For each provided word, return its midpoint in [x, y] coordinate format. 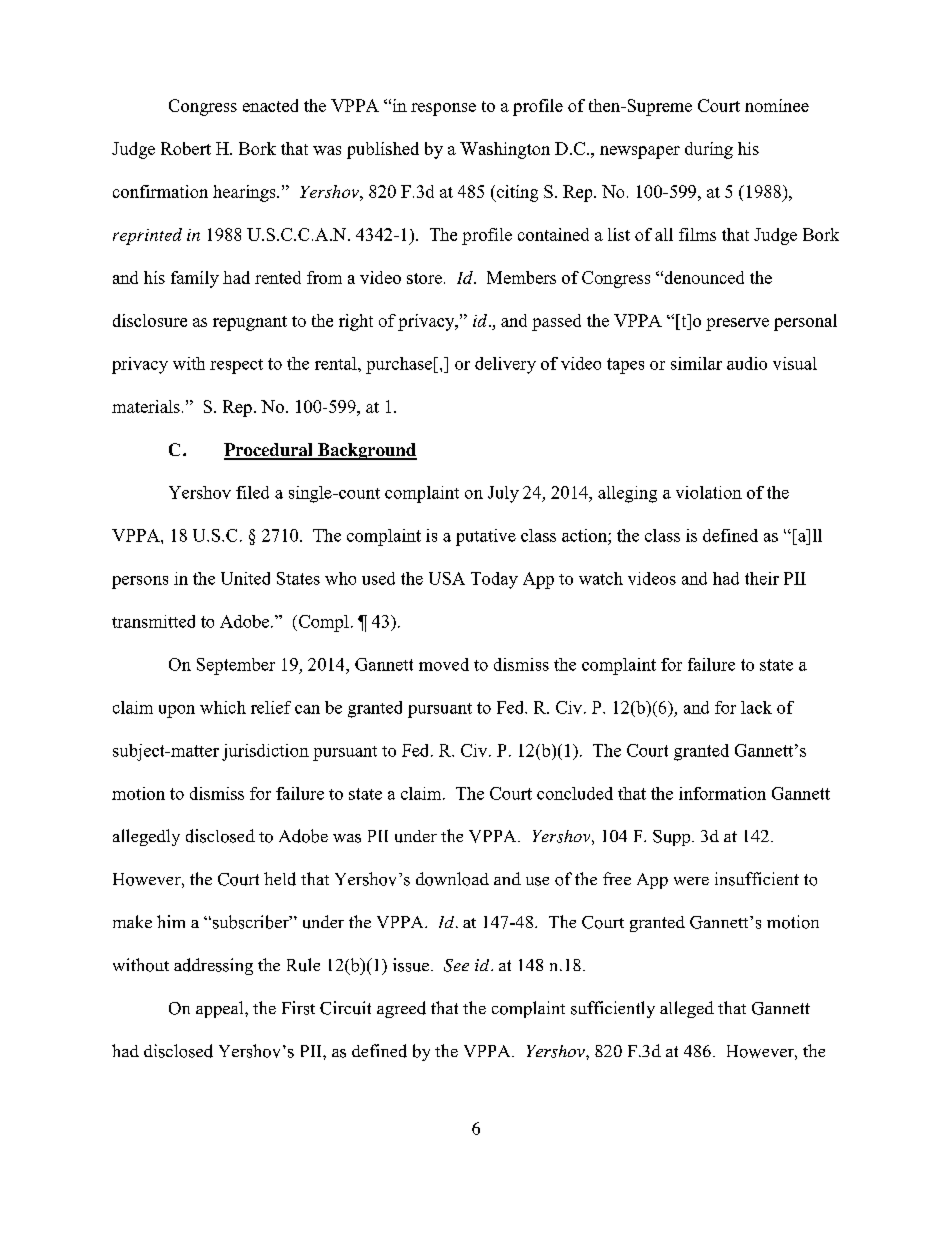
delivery [505, 365]
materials [146, 406]
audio [747, 363]
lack [756, 707]
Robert [186, 148]
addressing [213, 966]
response [443, 109]
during [709, 150]
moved [444, 664]
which [223, 707]
